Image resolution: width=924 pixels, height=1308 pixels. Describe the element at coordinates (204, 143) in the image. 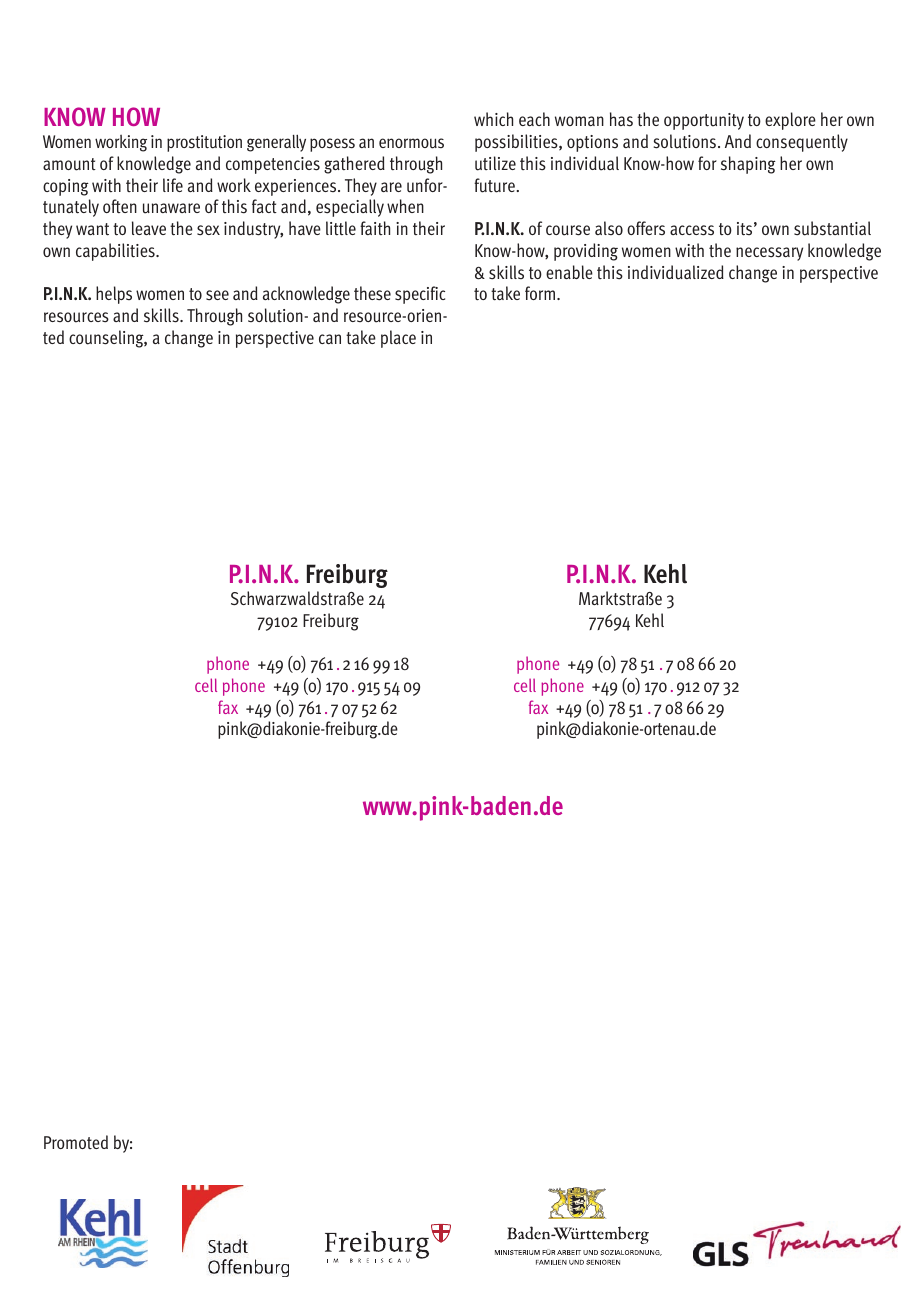

I see `prostitution` at that location.
